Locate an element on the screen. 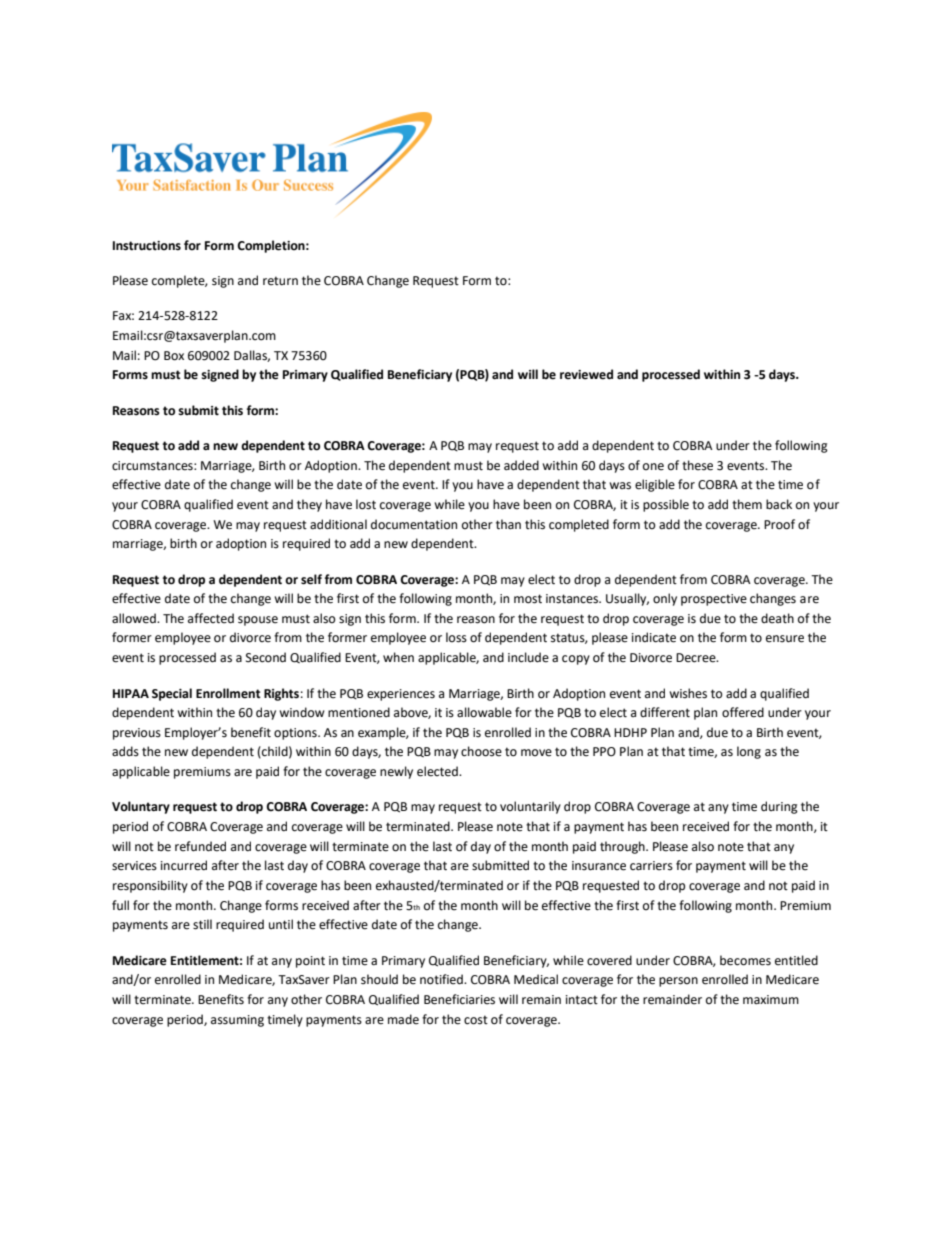 Image resolution: width=952 pixels, height=1233 pixels. reviewed is located at coordinates (586, 374).
